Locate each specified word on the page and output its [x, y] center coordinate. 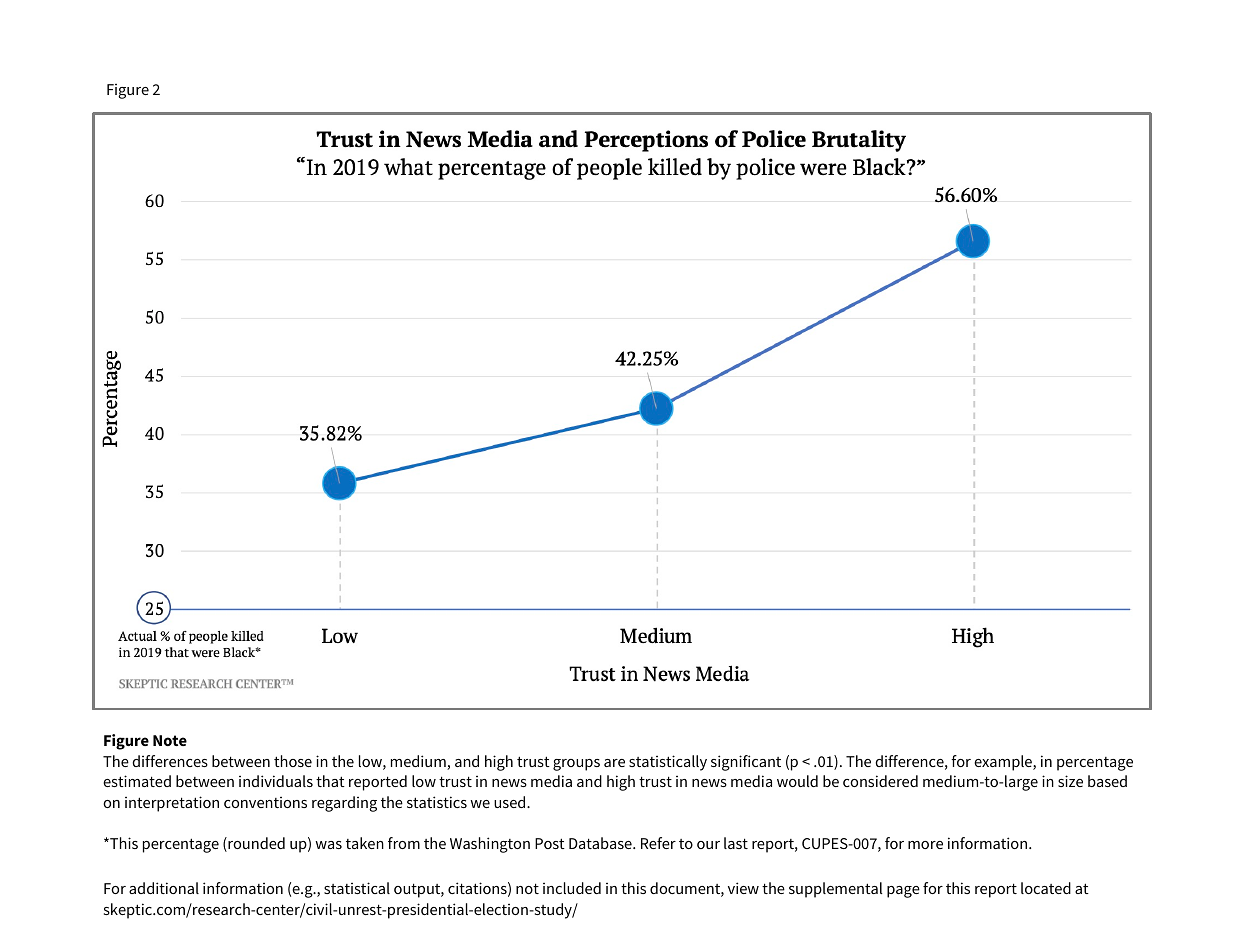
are [614, 763]
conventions [265, 802]
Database [601, 843]
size [1070, 781]
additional [164, 888]
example [1004, 763]
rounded [255, 844]
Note [170, 740]
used [511, 802]
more [925, 845]
